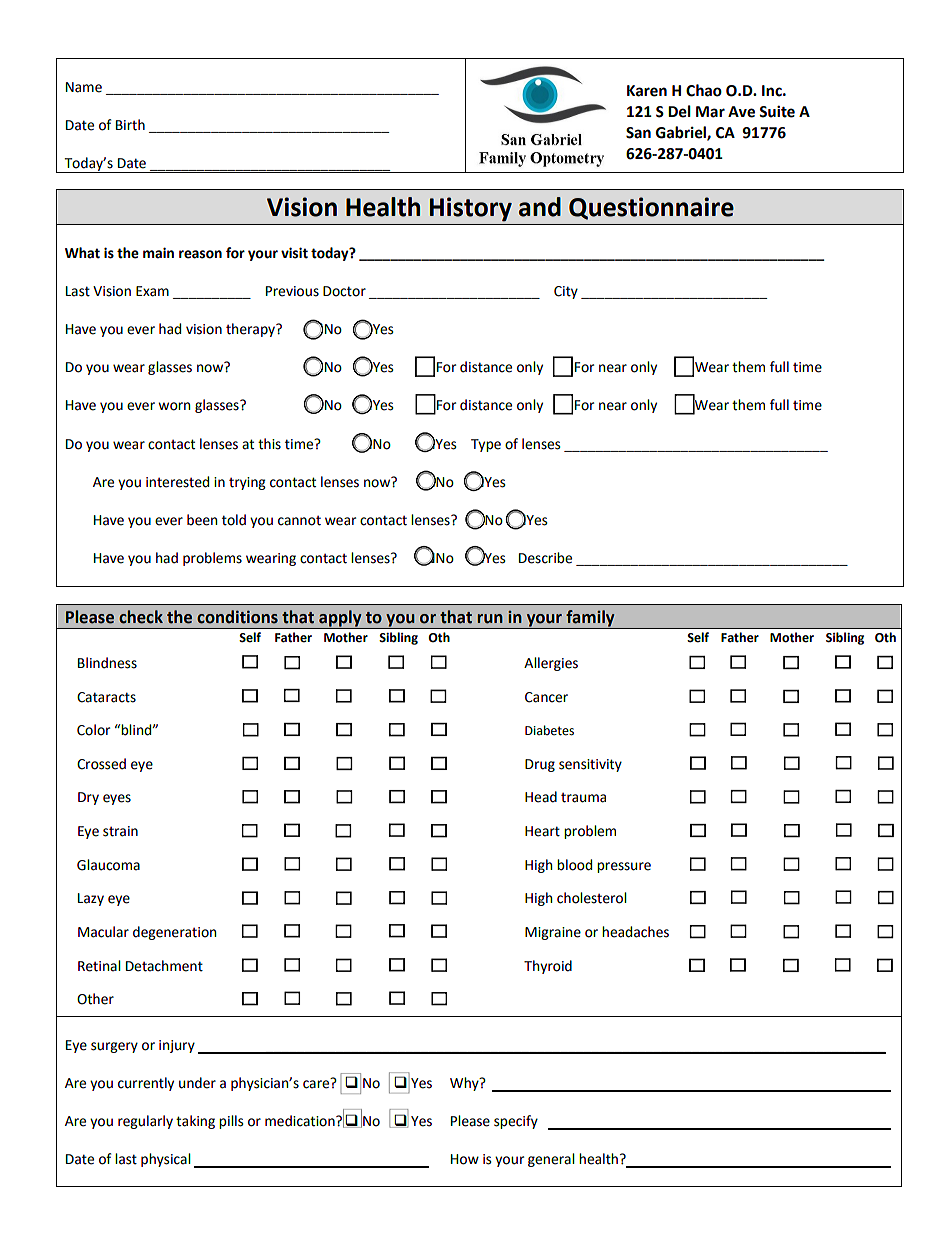 This document has height=1233, width=952. I want to click on Birth, so click(130, 125).
